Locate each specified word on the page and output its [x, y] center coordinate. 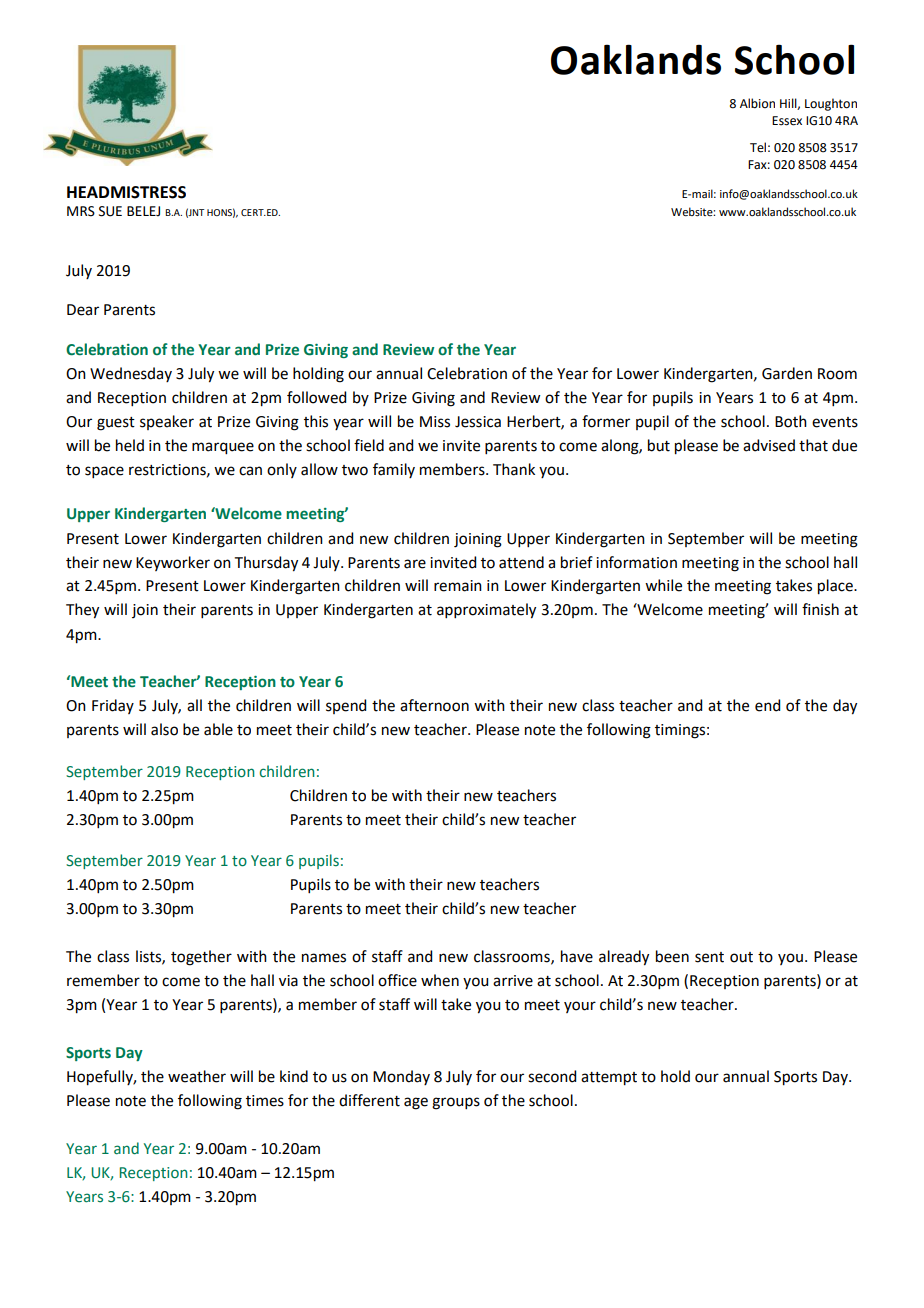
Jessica [478, 422]
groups [456, 1103]
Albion [757, 103]
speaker [167, 422]
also [164, 729]
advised [769, 445]
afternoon [434, 705]
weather [197, 1076]
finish [820, 609]
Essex [787, 121]
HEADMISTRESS [126, 192]
